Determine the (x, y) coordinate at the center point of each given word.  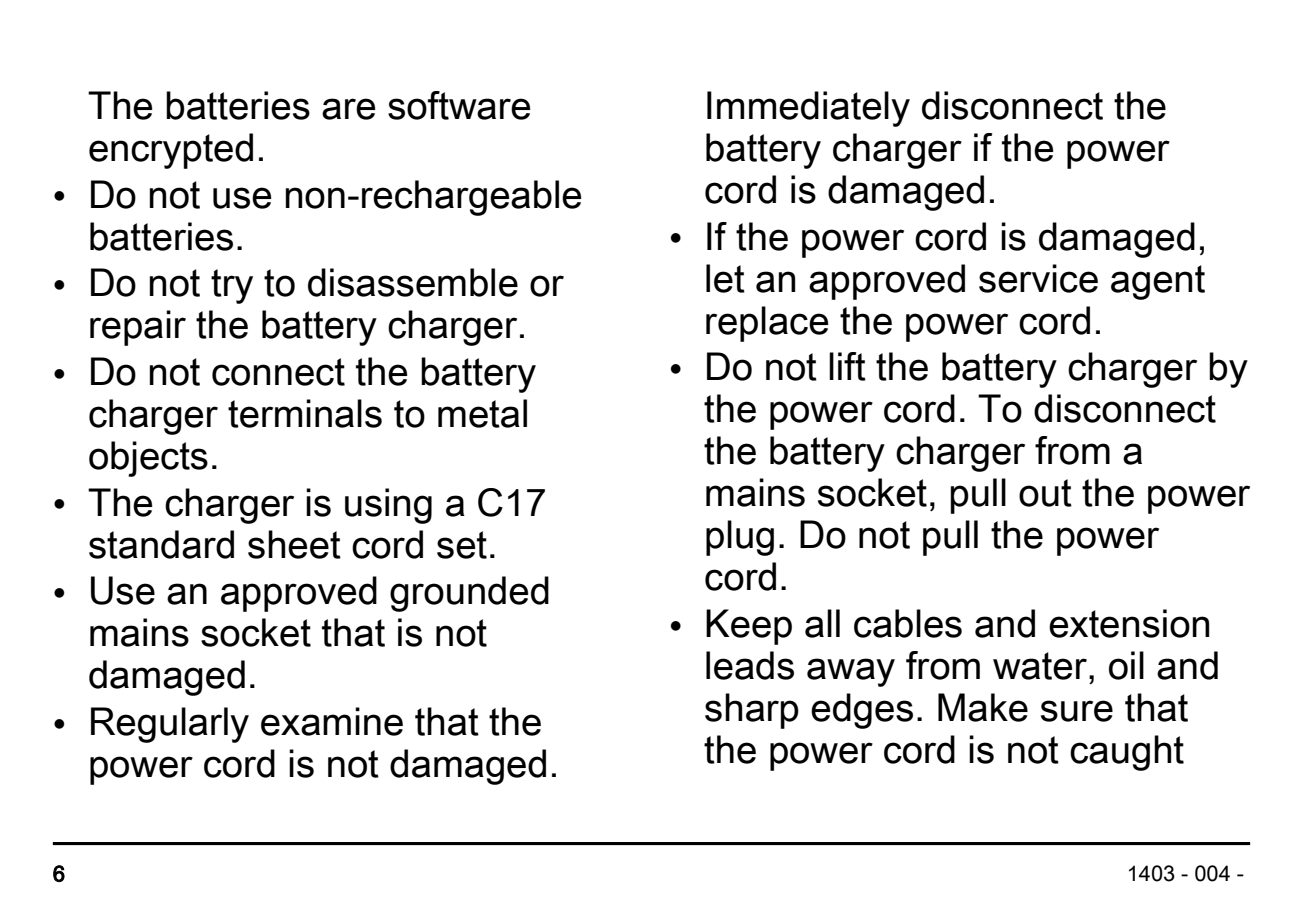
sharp (752, 711)
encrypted (171, 151)
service (1038, 278)
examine (332, 721)
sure (1077, 711)
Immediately (808, 109)
